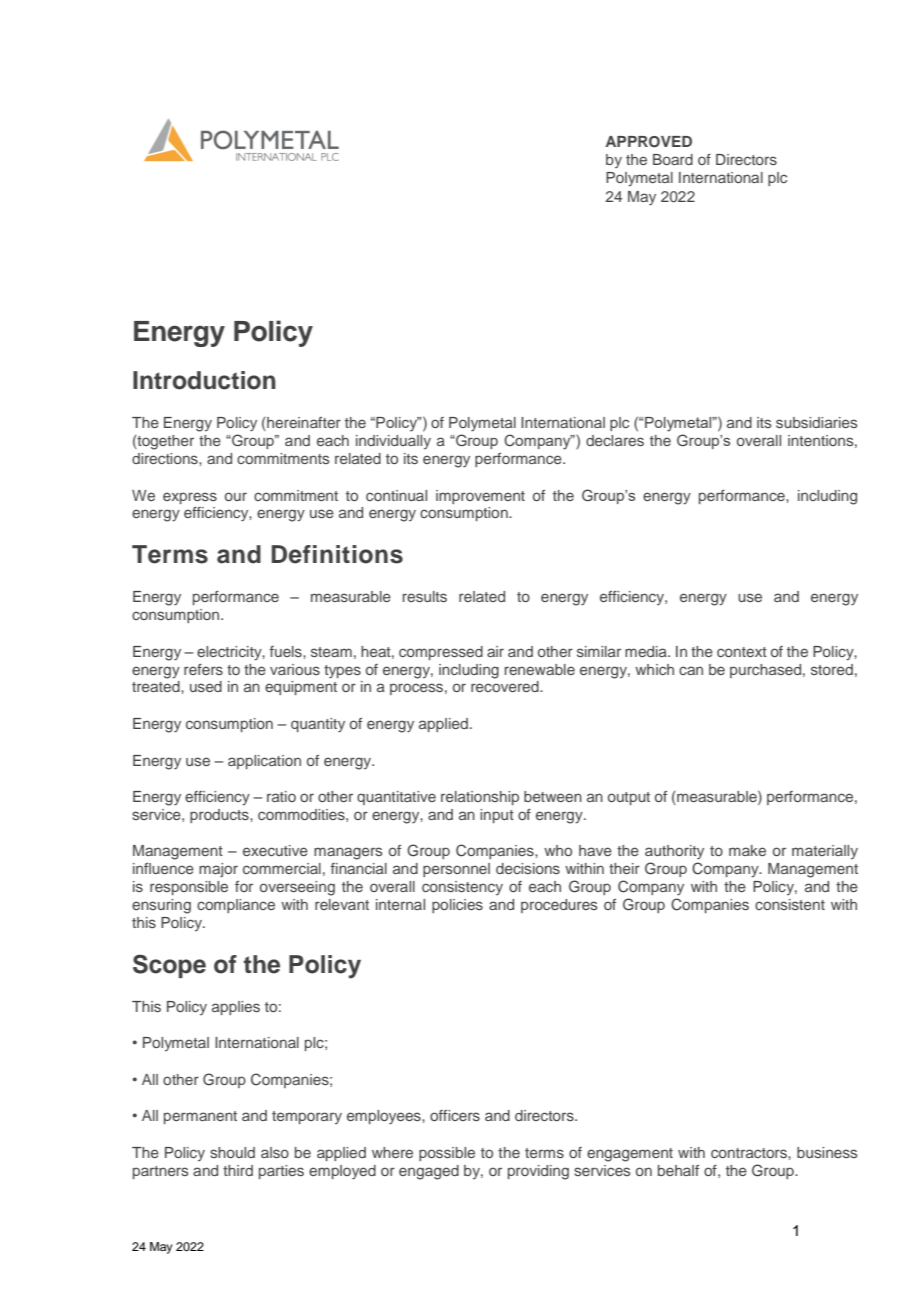 This image has height=1309, width=924. I want to click on possible, so click(447, 1154).
